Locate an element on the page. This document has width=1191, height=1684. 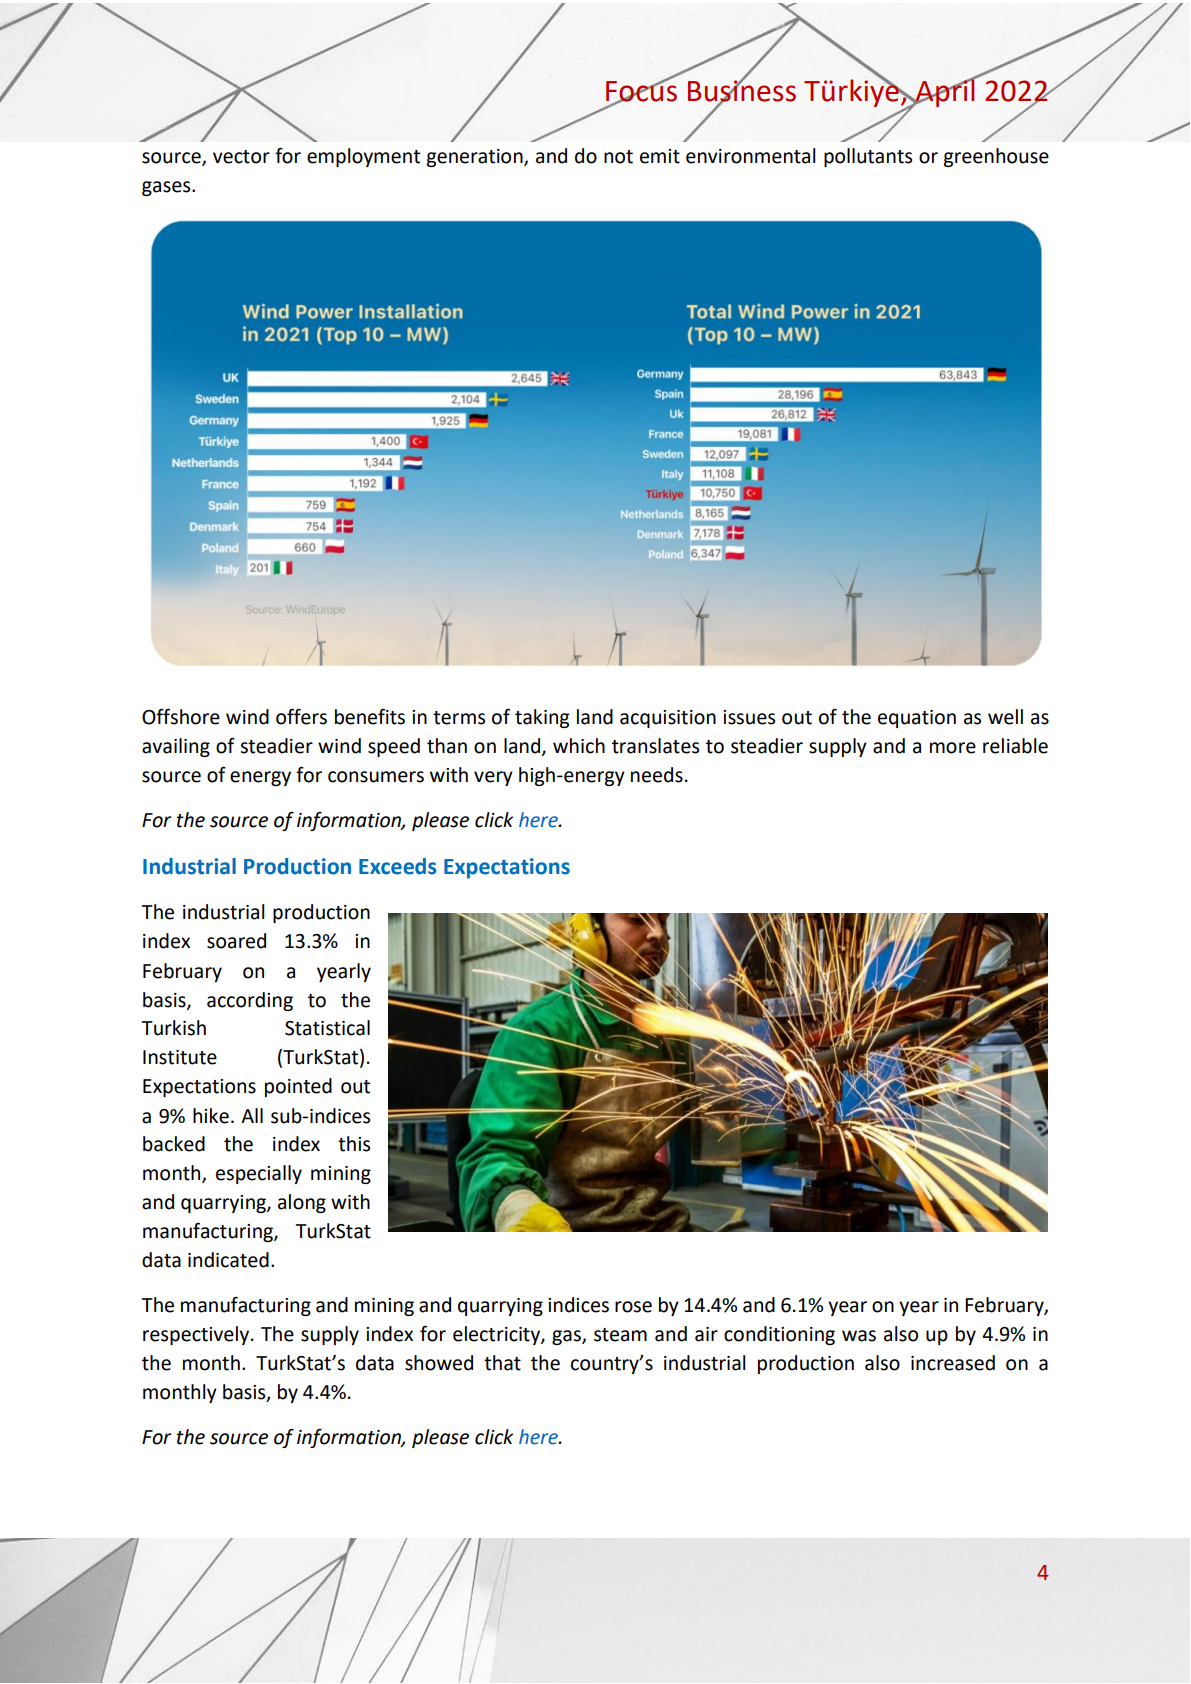
pollutants is located at coordinates (868, 157).
